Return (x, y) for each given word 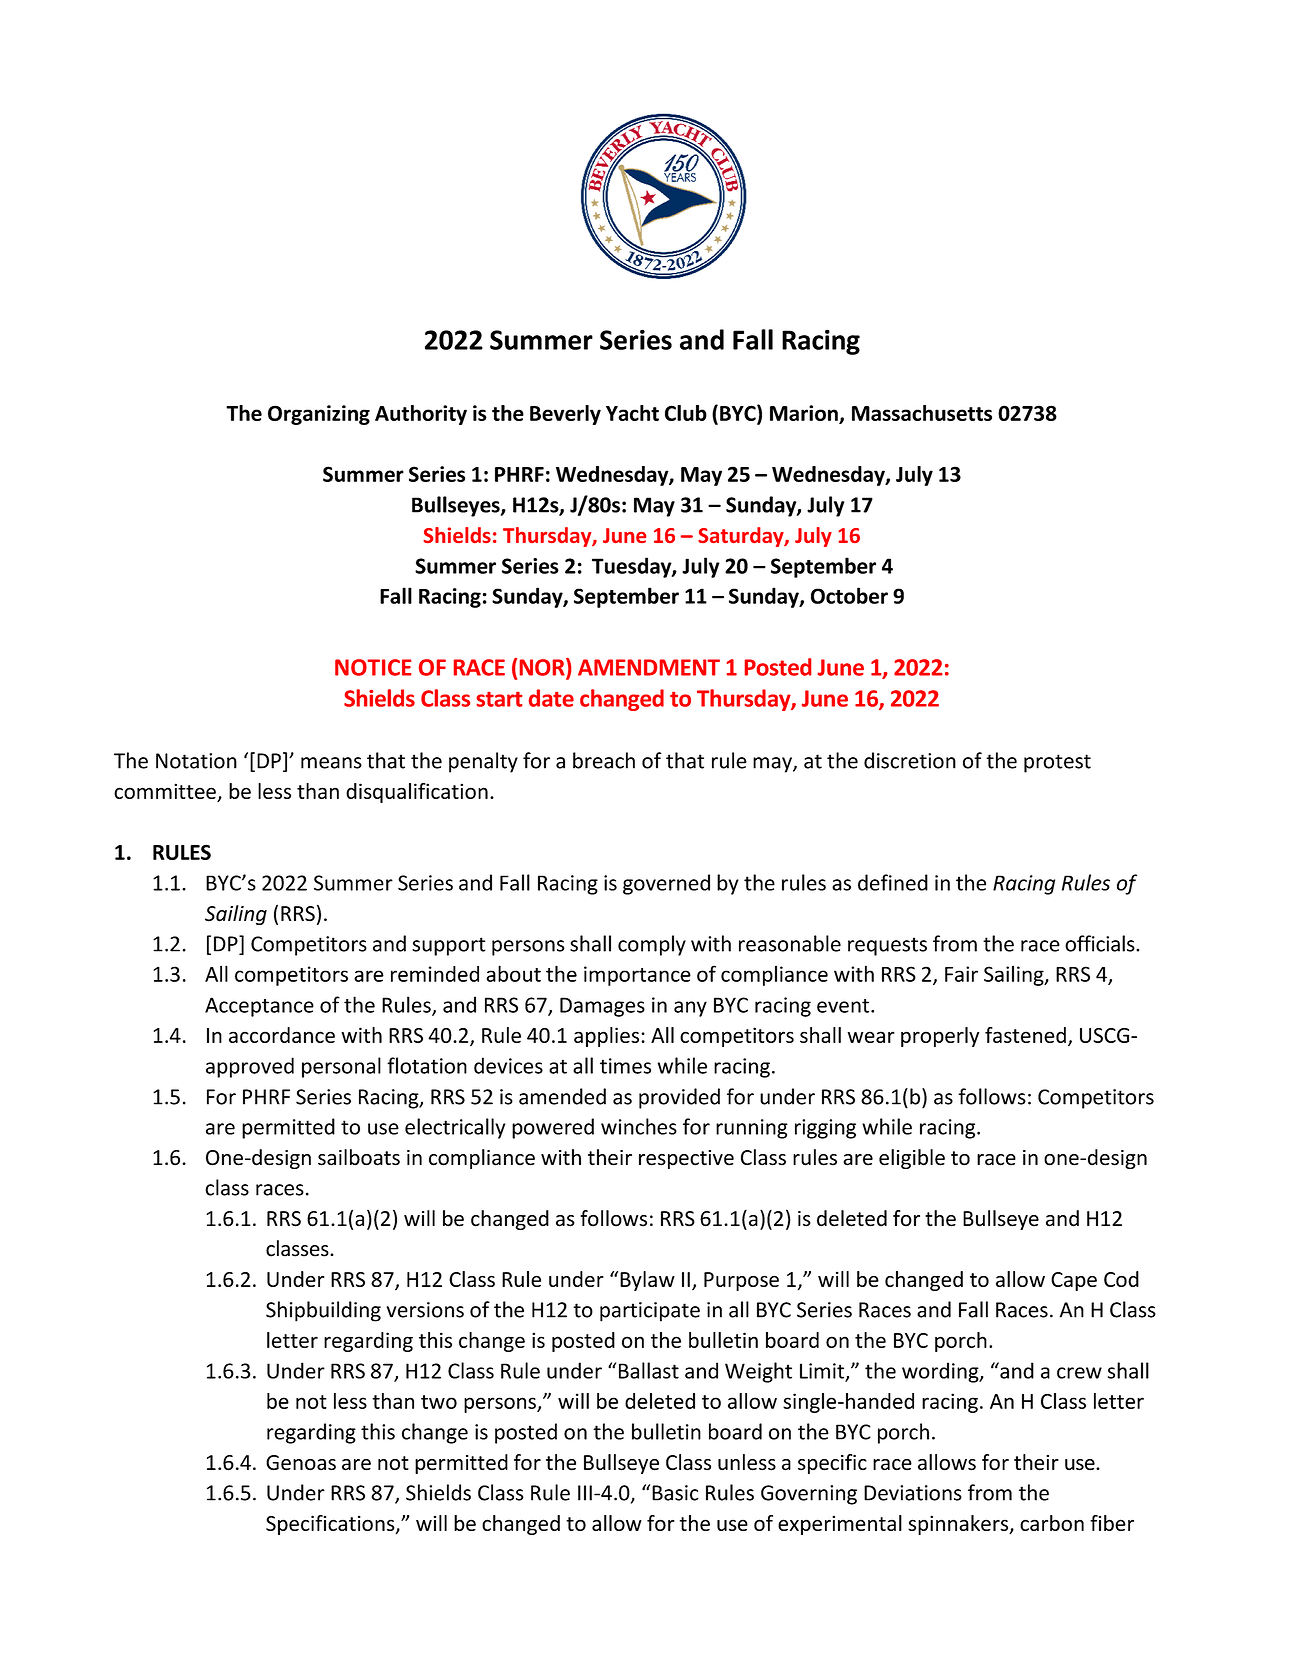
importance (637, 976)
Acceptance (259, 1007)
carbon (1052, 1523)
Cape (1074, 1281)
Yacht (632, 413)
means (331, 763)
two (439, 1402)
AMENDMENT (649, 667)
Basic (675, 1493)
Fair (961, 974)
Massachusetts (922, 413)
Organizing (319, 415)
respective (686, 1159)
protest (1057, 763)
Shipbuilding (323, 1311)
